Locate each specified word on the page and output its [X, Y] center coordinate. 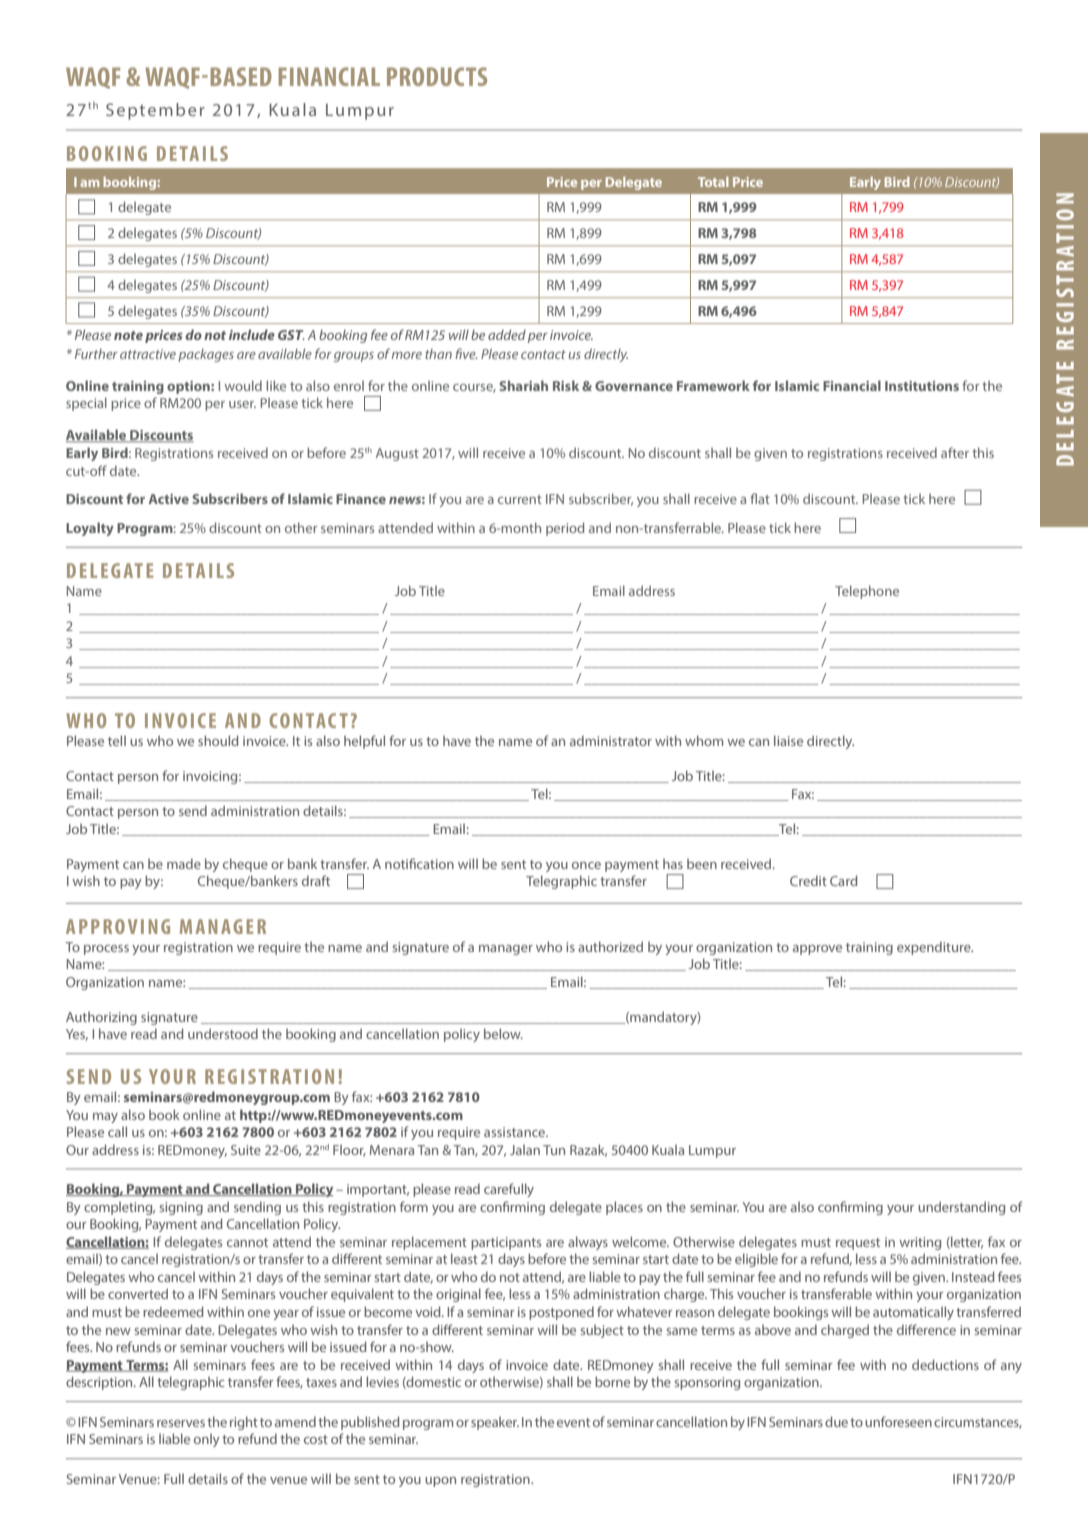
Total [713, 182]
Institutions [922, 386]
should [218, 740]
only [207, 1440]
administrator [611, 740]
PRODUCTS [437, 76]
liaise [788, 740]
